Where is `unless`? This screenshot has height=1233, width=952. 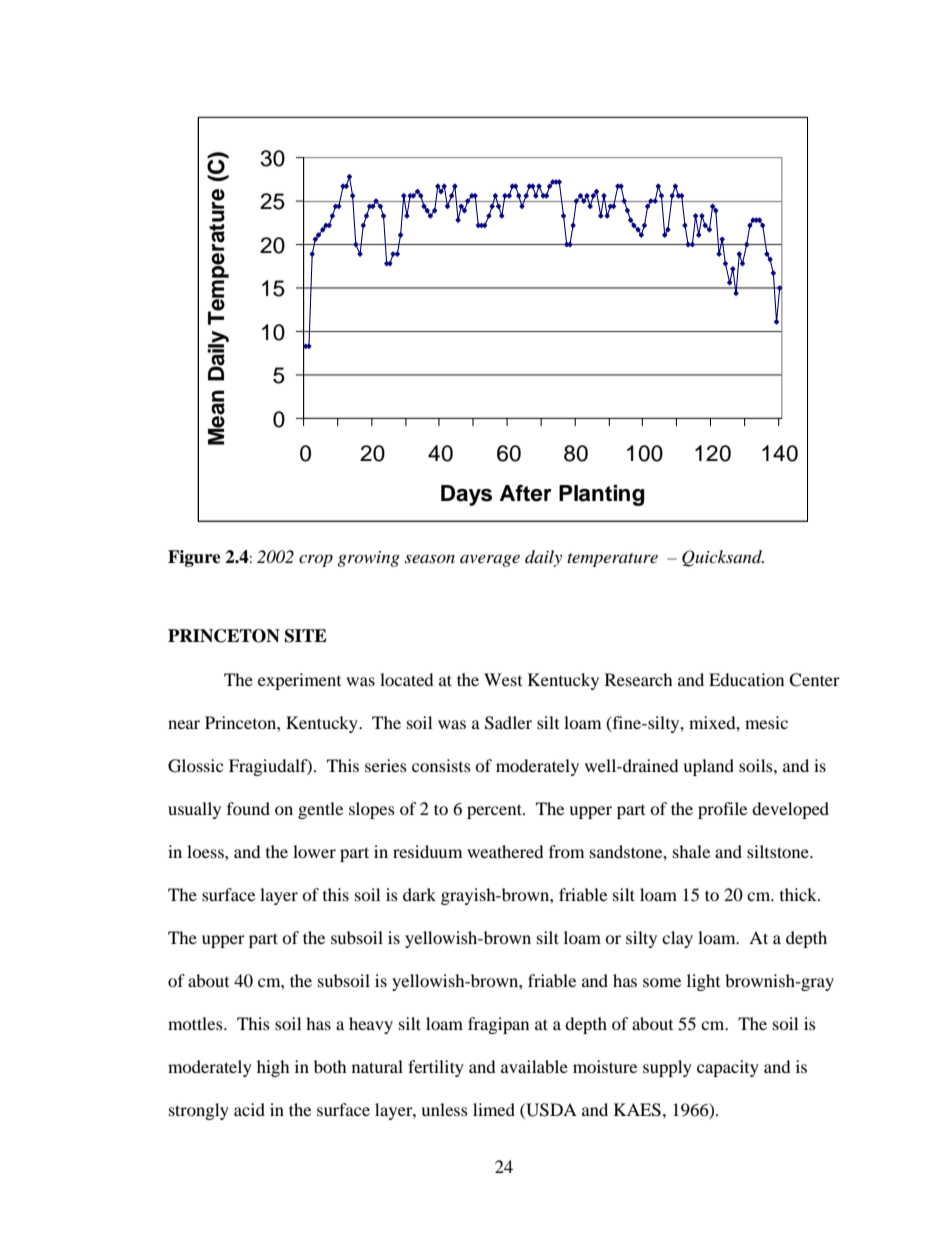 unless is located at coordinates (444, 1109).
